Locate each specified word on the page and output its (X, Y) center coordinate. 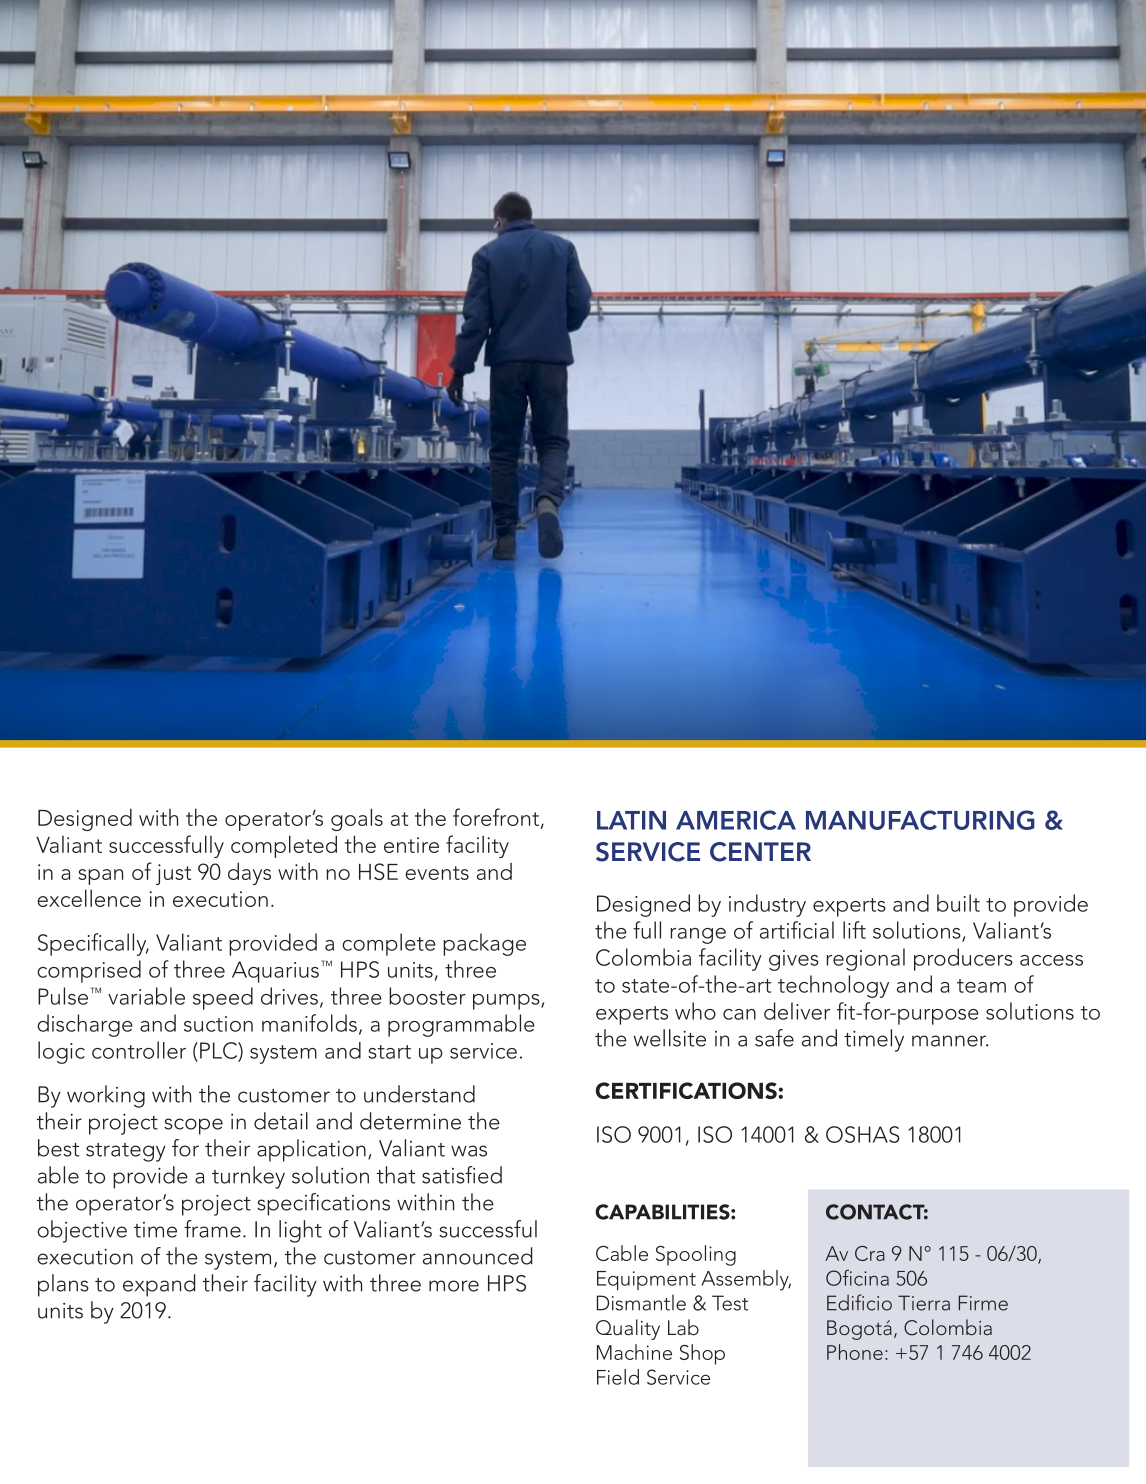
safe (774, 1038)
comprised (89, 971)
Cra (870, 1253)
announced (478, 1256)
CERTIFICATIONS (686, 1090)
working (106, 1096)
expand (159, 1285)
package (484, 944)
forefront (496, 817)
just (173, 874)
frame (212, 1229)
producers (963, 959)
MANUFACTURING (920, 820)
